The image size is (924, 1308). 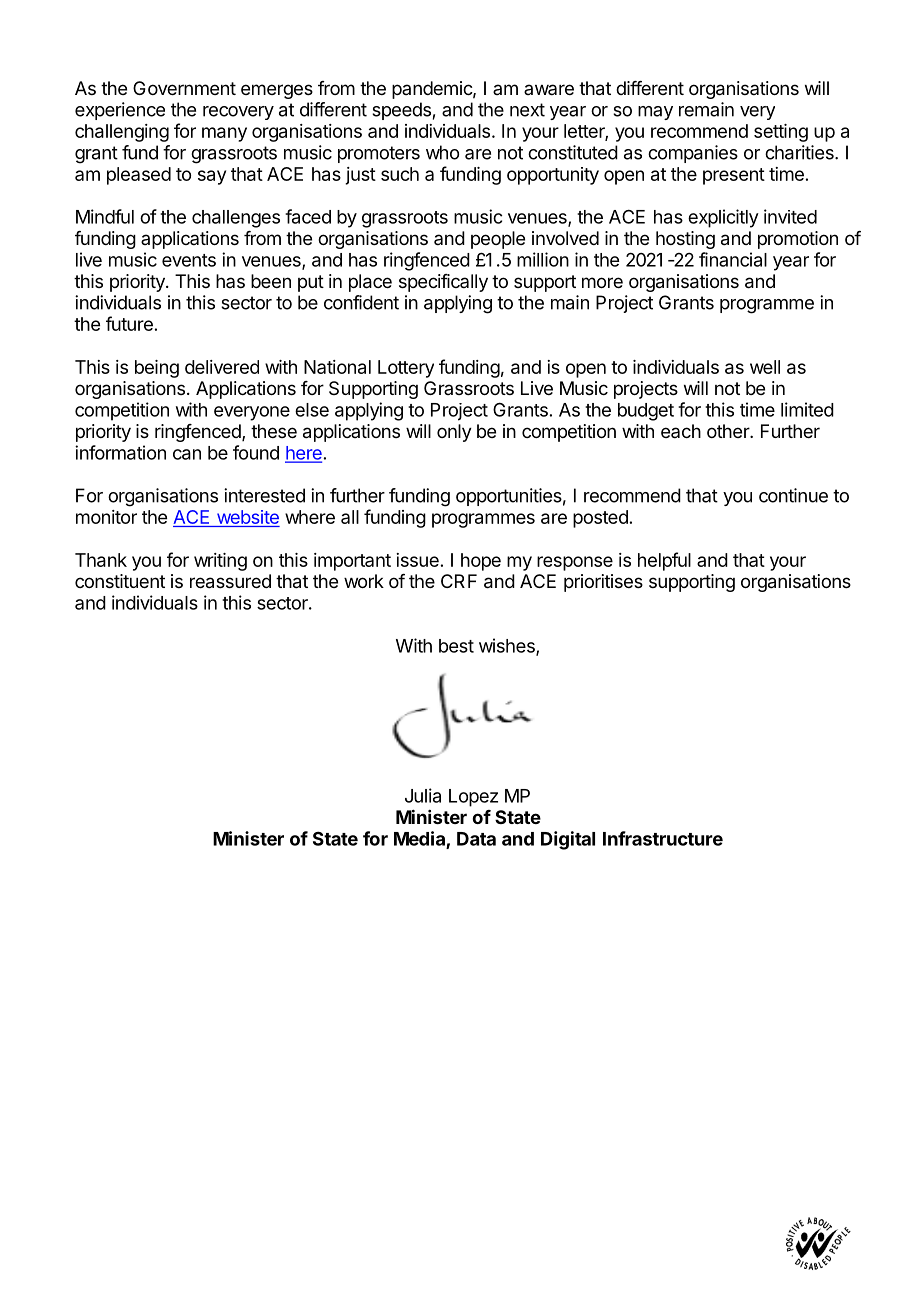 I want to click on writing, so click(x=220, y=562).
